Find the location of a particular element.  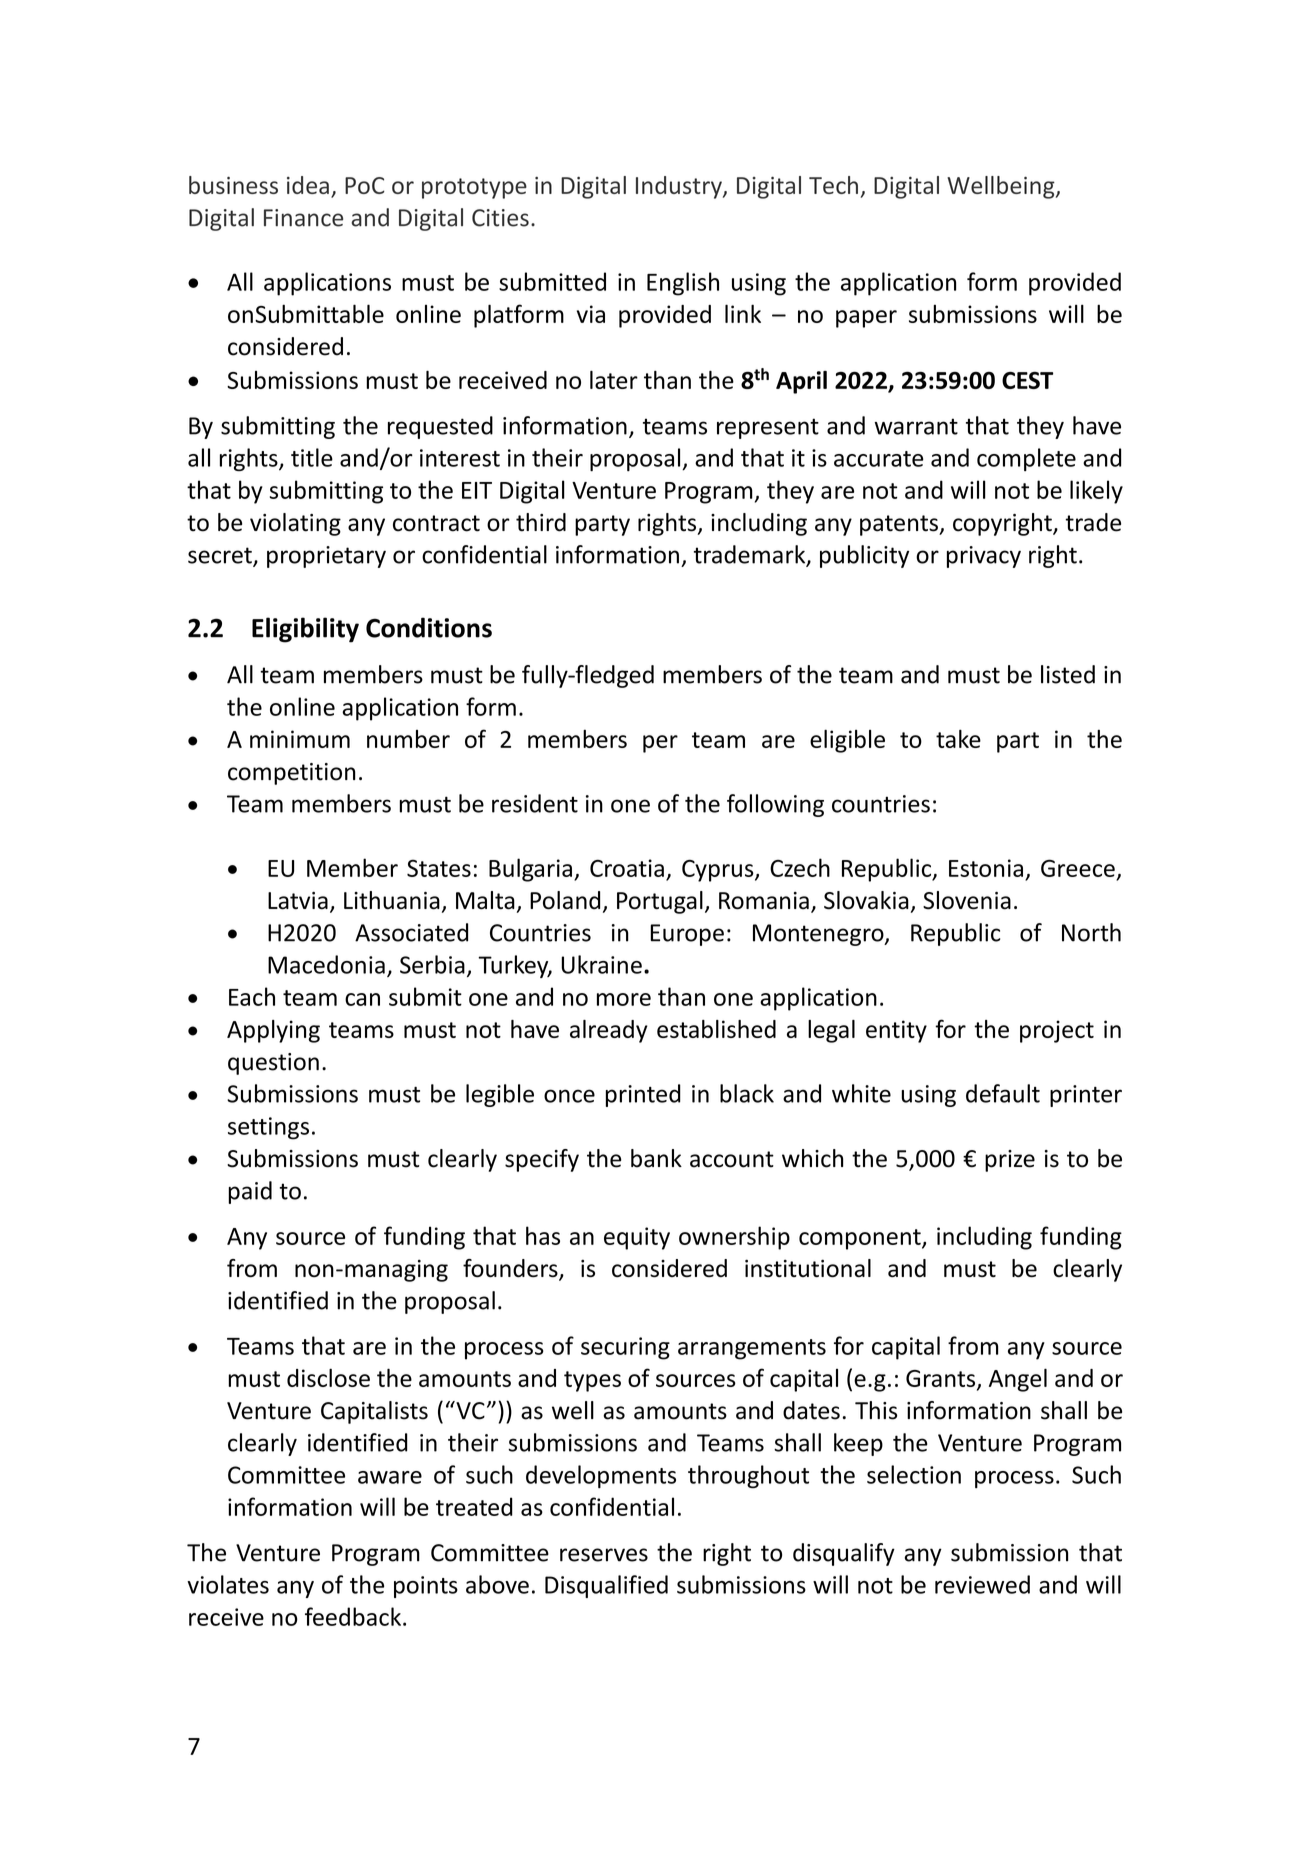

Industry is located at coordinates (680, 187).
